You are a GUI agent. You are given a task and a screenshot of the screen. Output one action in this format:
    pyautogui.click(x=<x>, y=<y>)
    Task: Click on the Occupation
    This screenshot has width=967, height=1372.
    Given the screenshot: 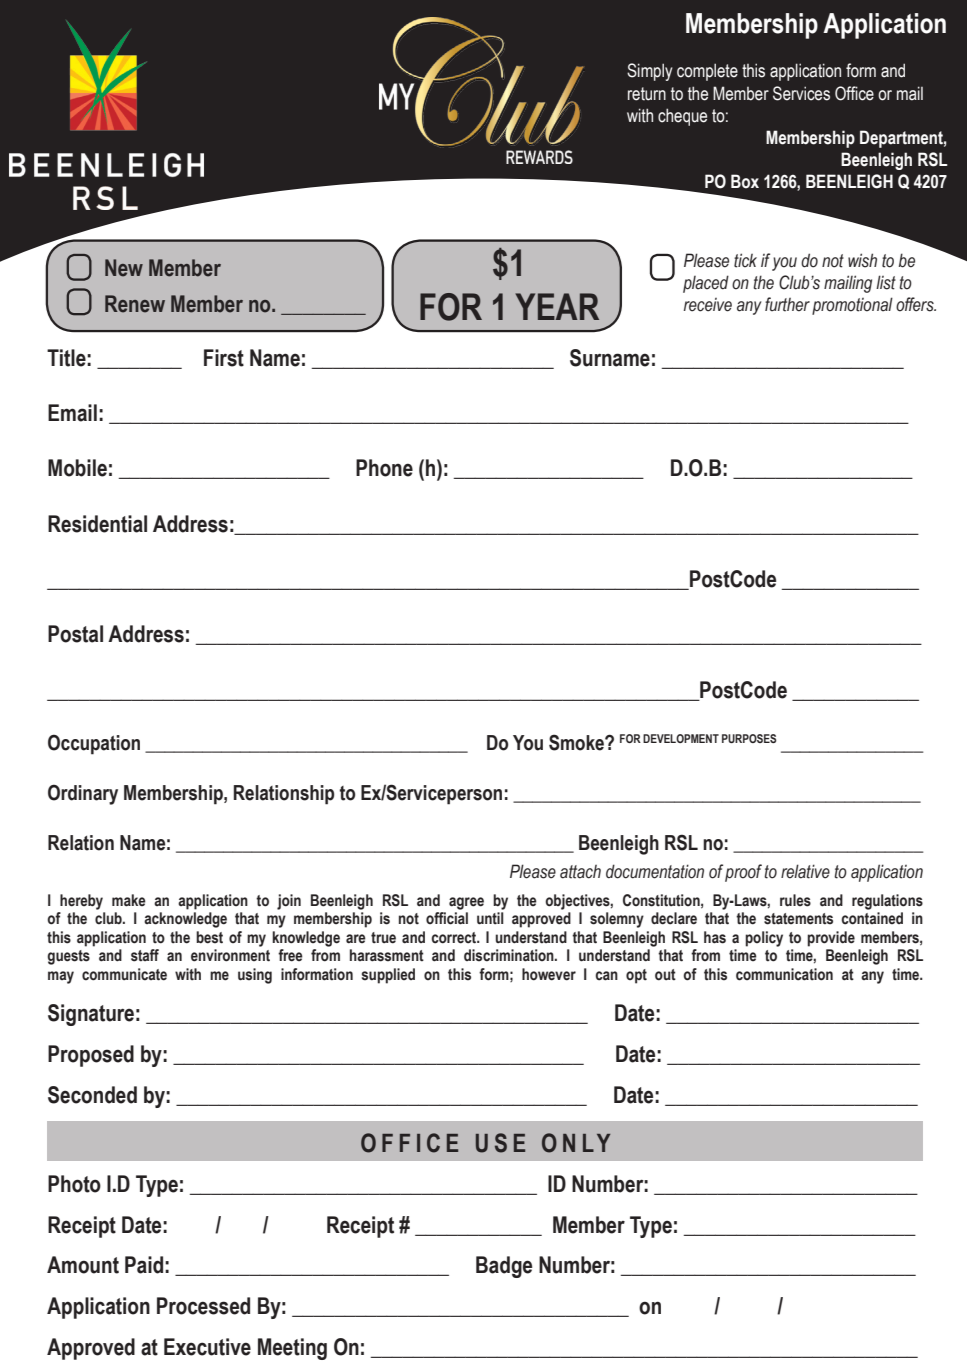 What is the action you would take?
    pyautogui.click(x=94, y=744)
